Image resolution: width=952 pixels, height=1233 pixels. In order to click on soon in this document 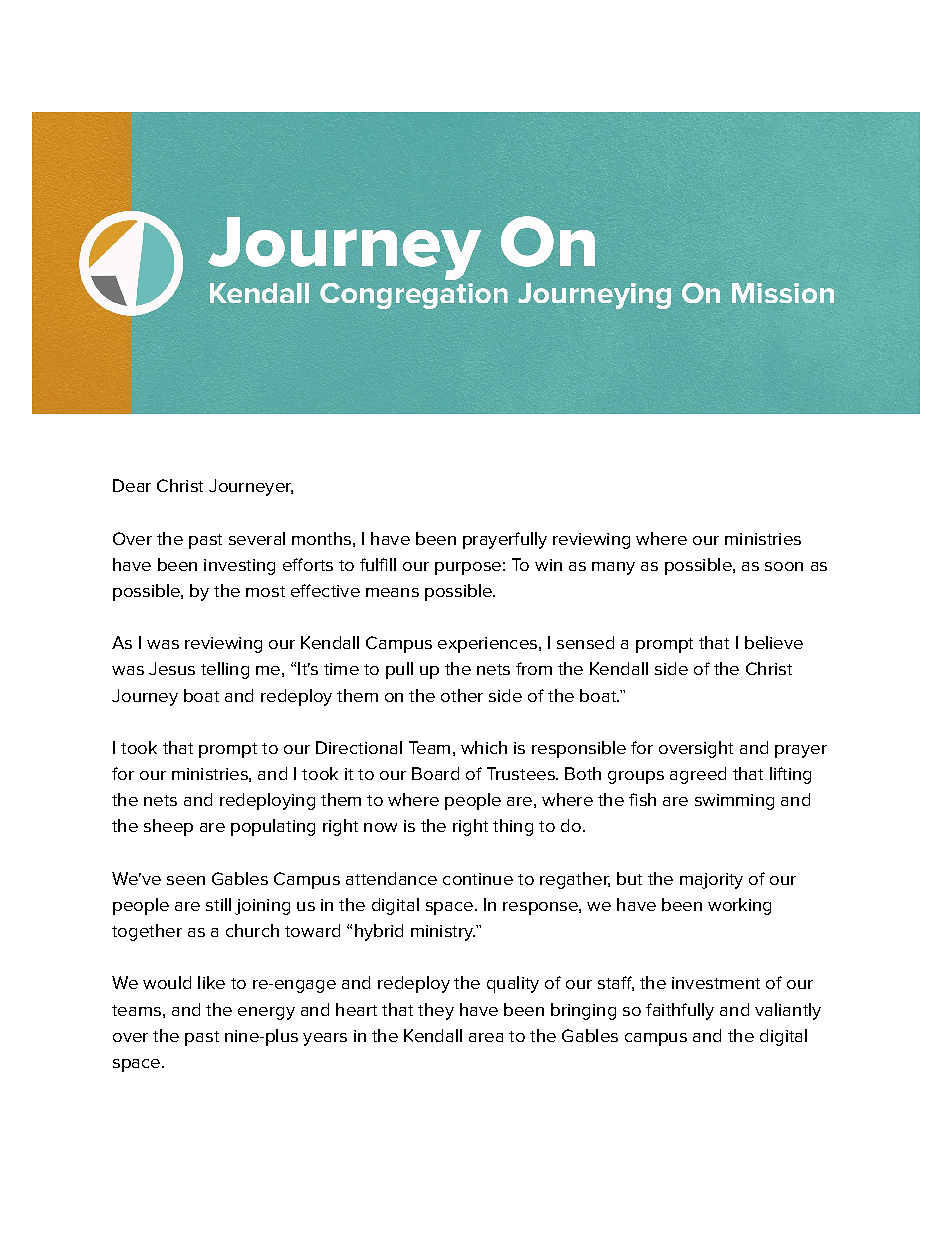, I will do `click(784, 566)`.
